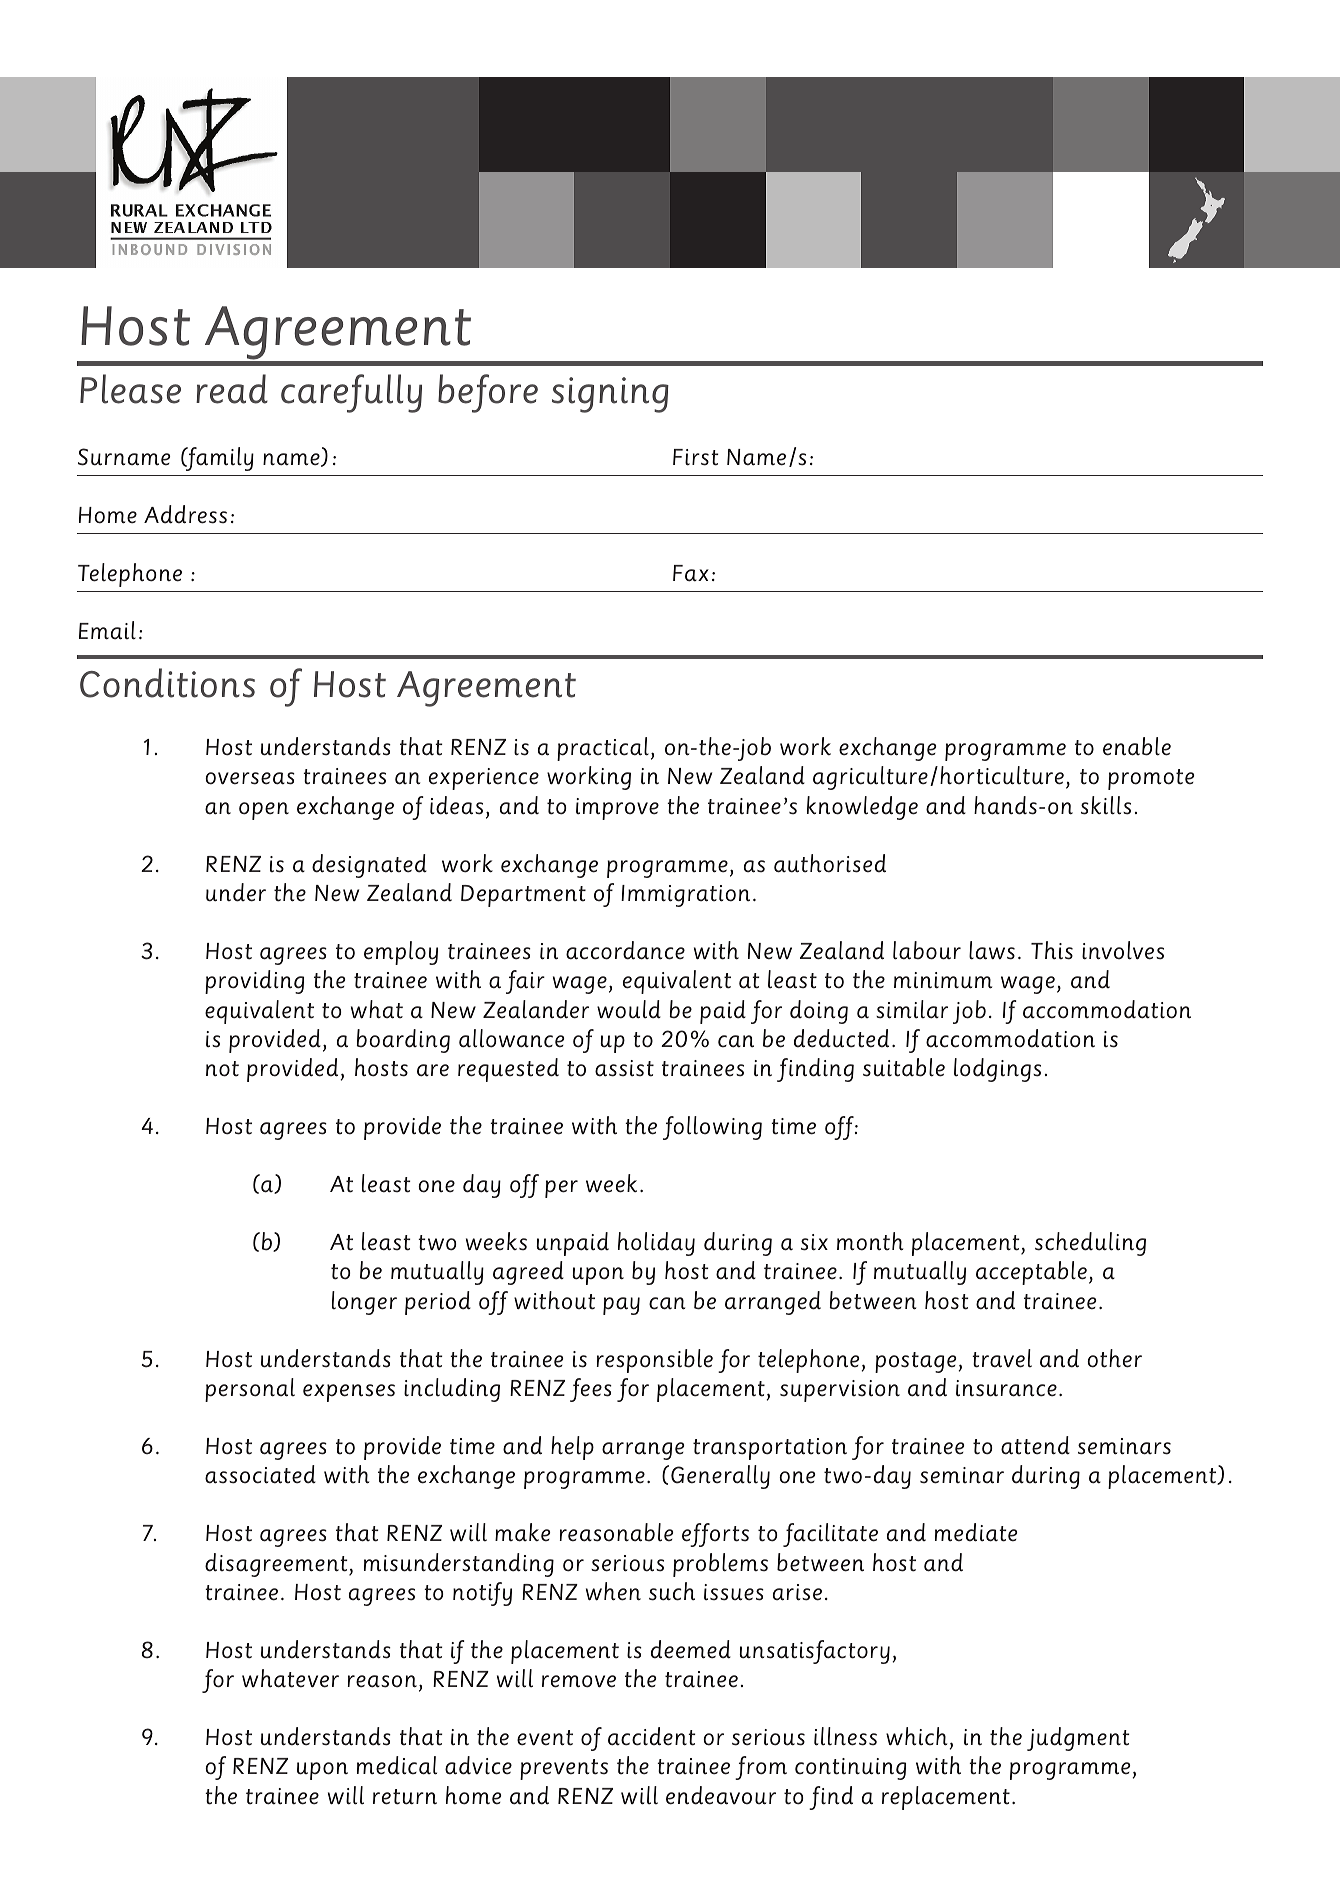 This page has height=1896, width=1340. What do you see at coordinates (685, 896) in the page?
I see `Immigration` at bounding box center [685, 896].
